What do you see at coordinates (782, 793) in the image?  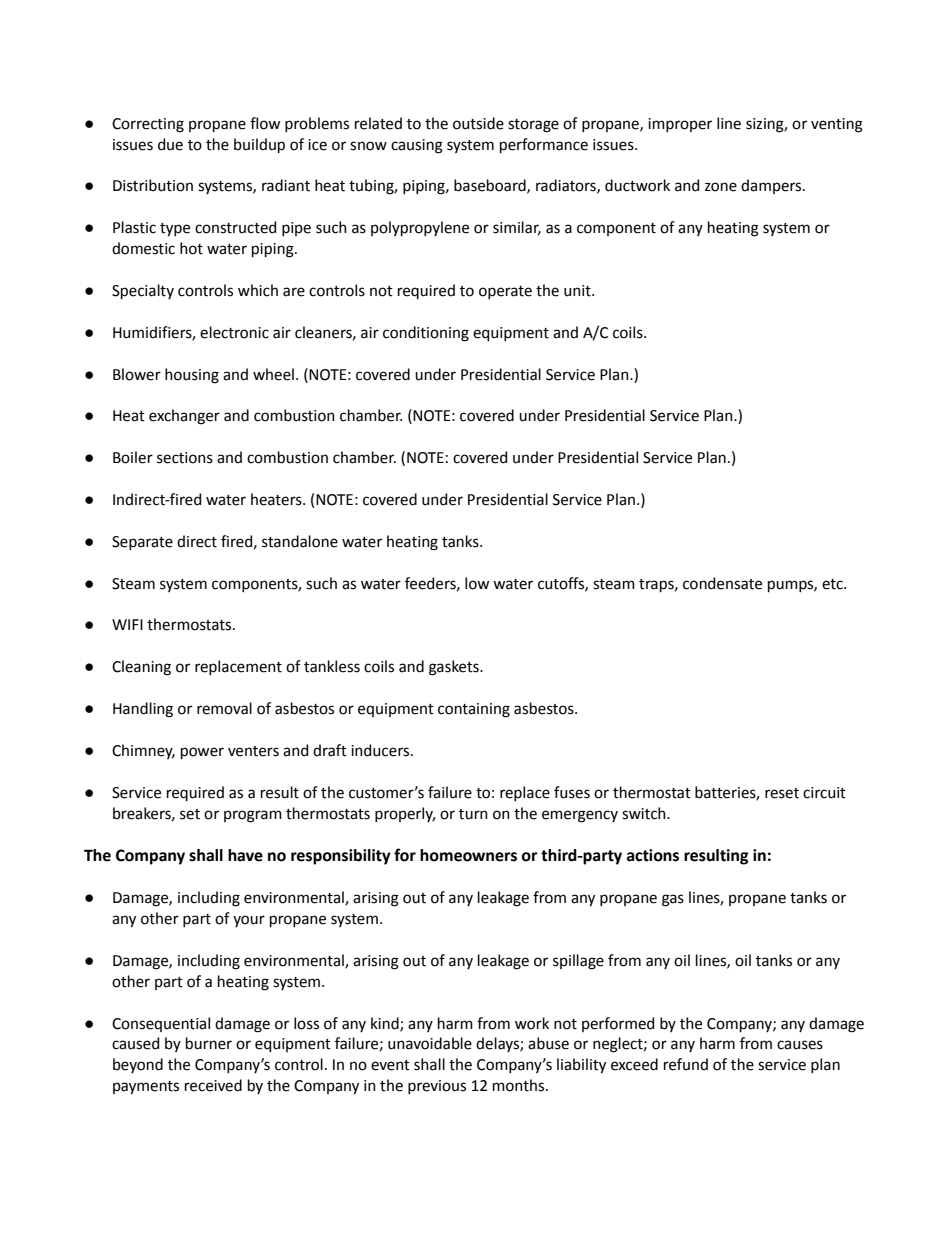 I see `reset` at bounding box center [782, 793].
